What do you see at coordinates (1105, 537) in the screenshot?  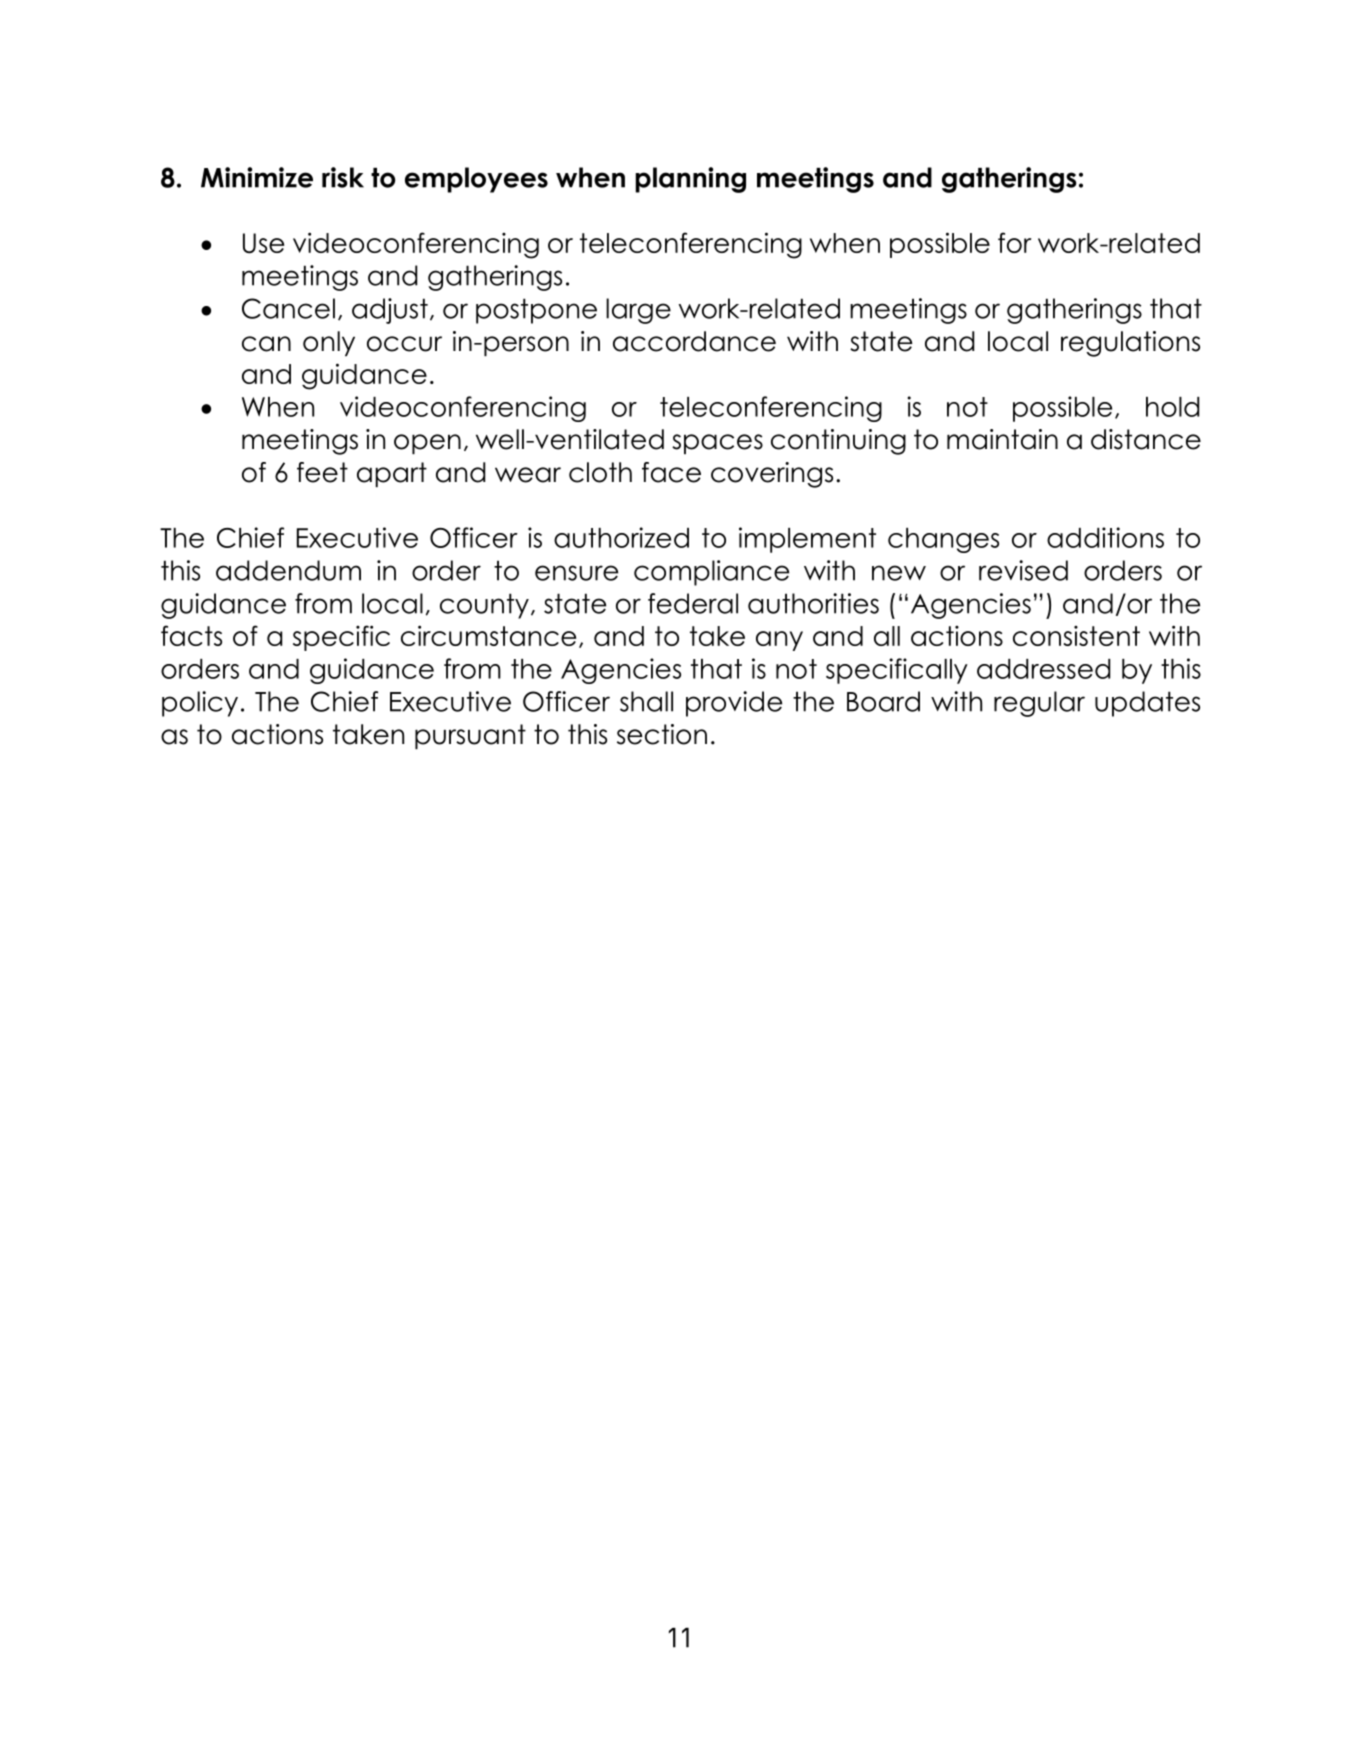 I see `additions` at bounding box center [1105, 537].
